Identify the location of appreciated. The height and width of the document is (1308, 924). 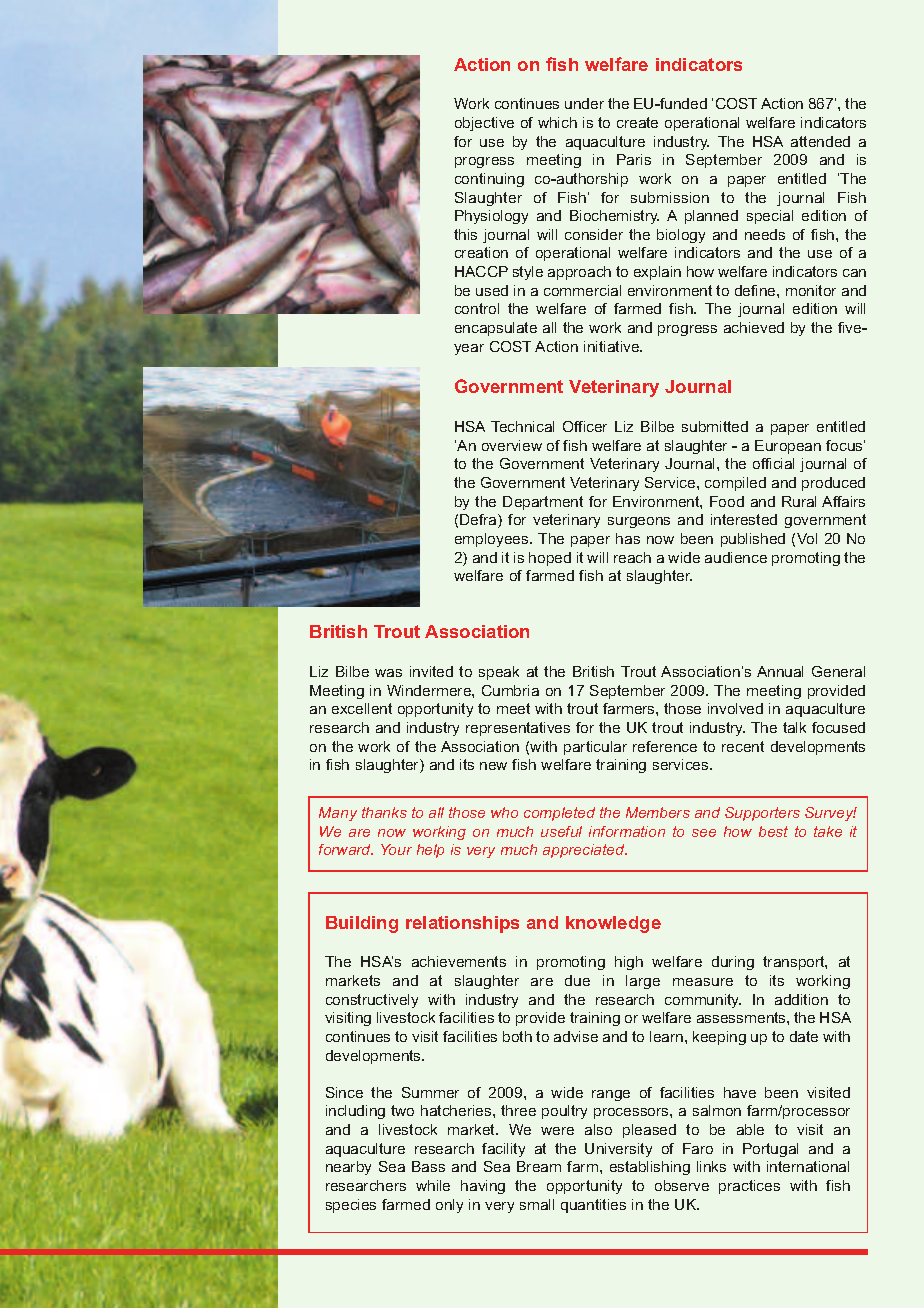
(585, 851).
